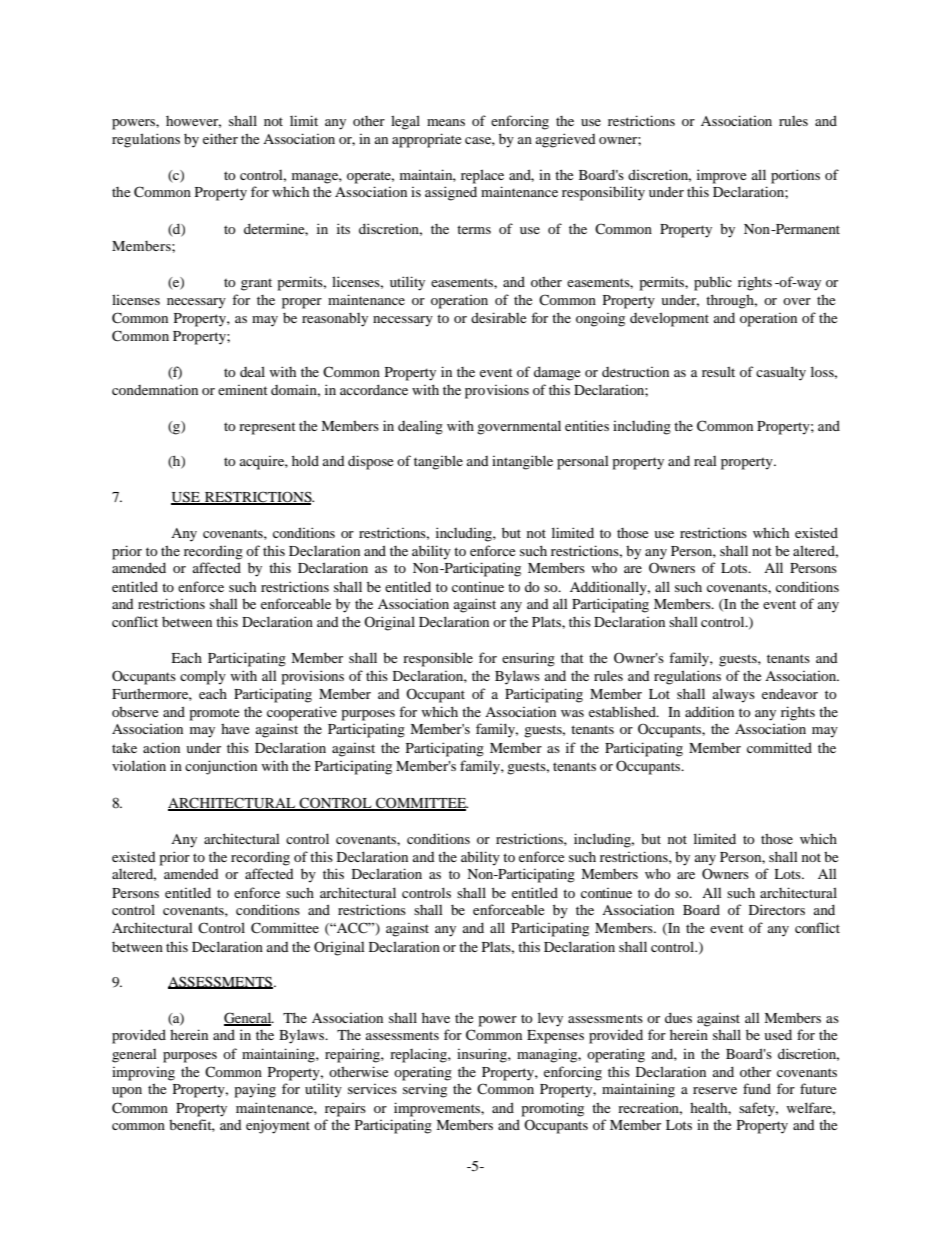 The height and width of the image is (1233, 952). Describe the element at coordinates (715, 1090) in the image. I see `reserve` at that location.
